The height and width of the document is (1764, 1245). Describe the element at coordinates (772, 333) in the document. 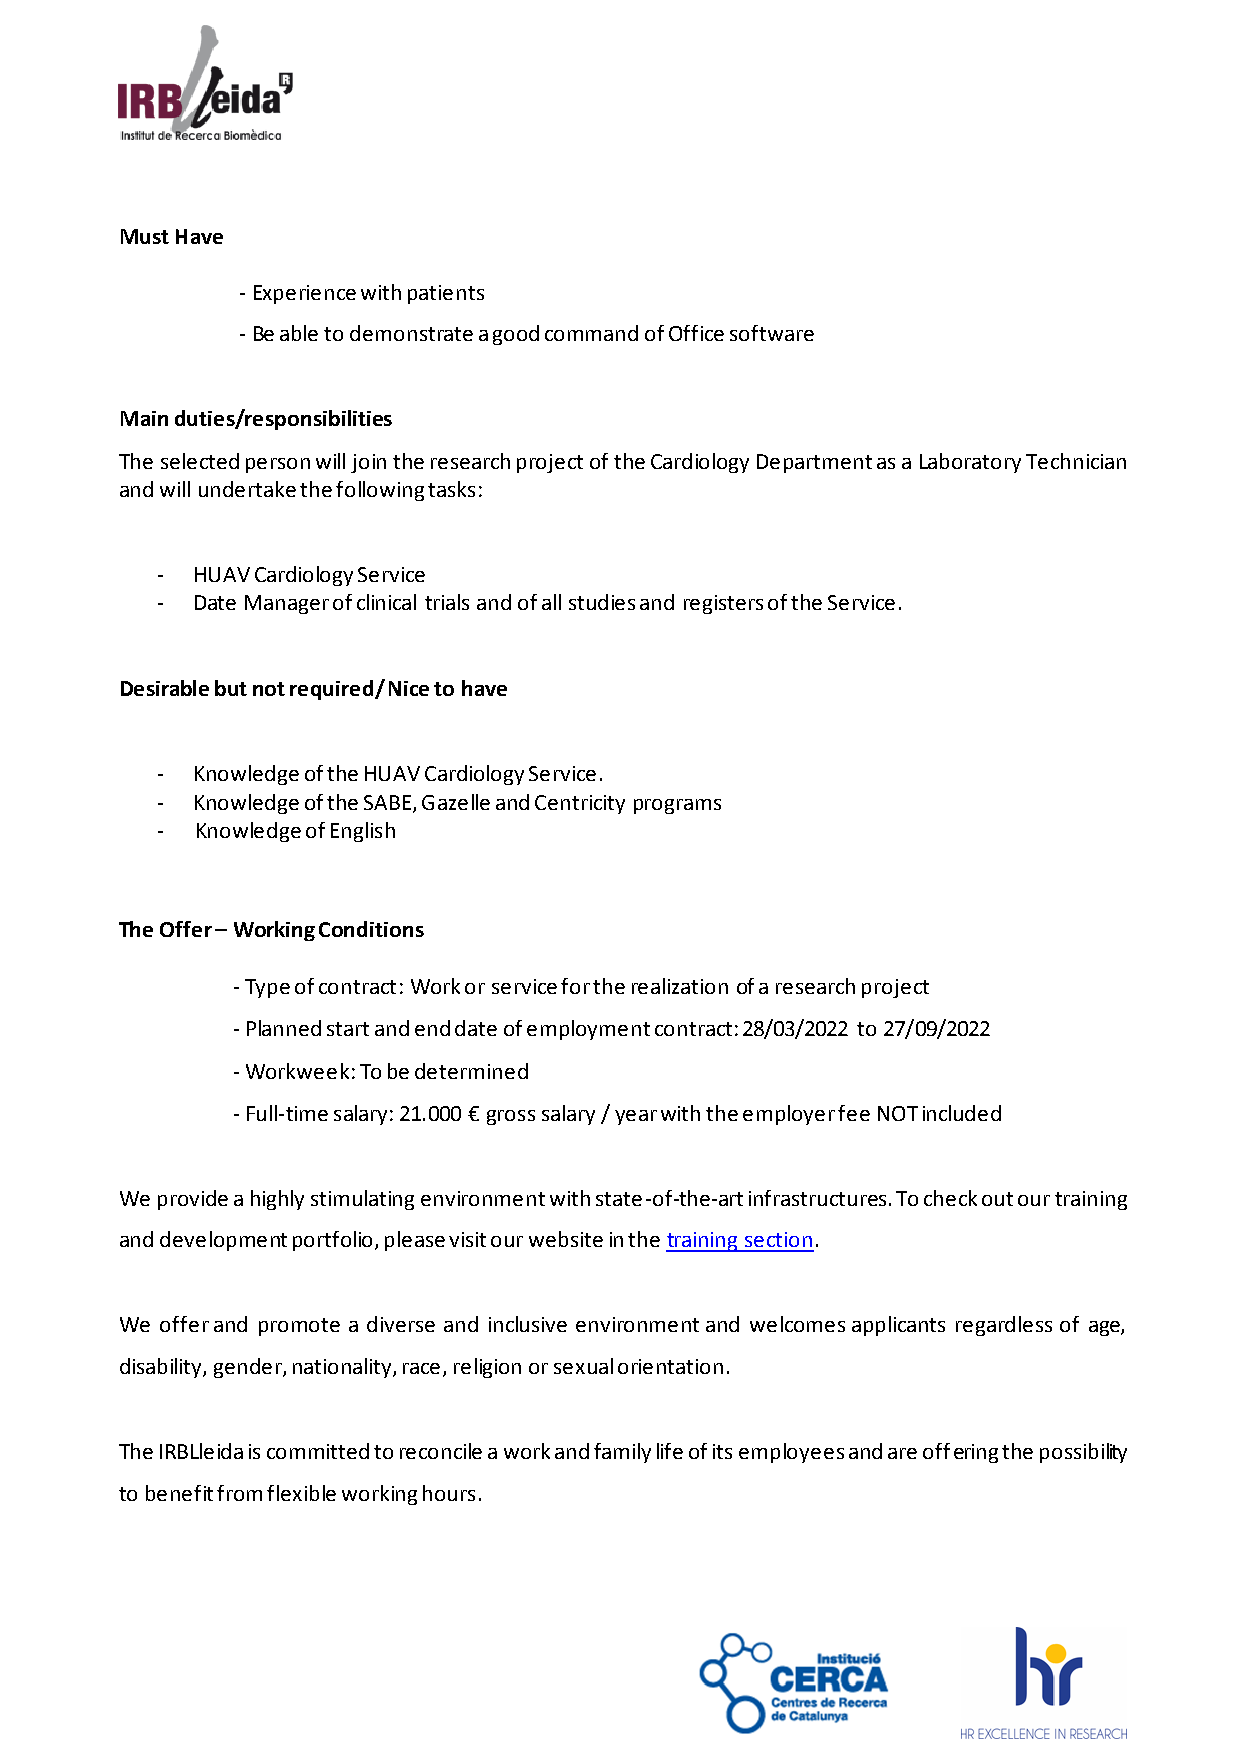

I see `software` at that location.
